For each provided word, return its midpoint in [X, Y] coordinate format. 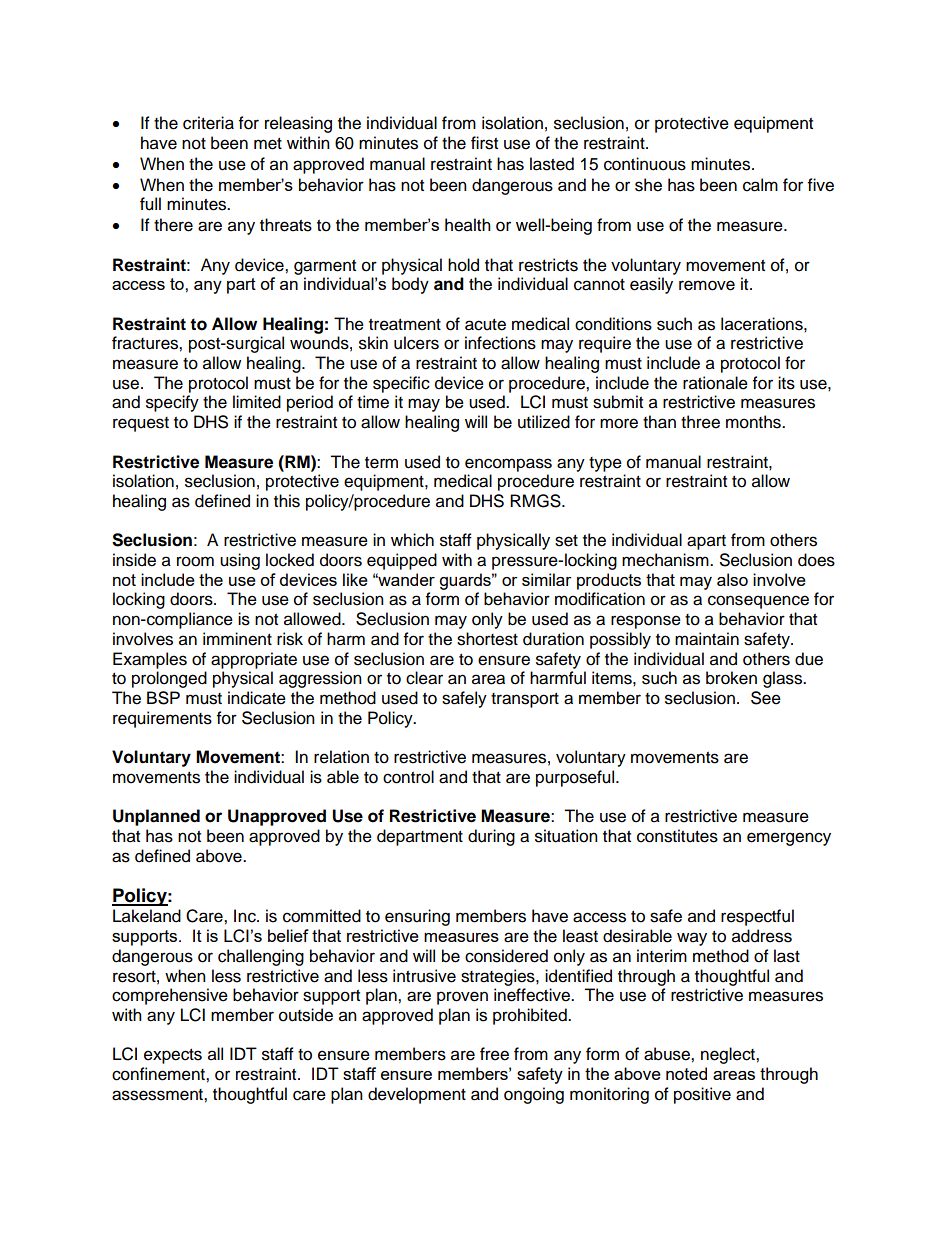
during [491, 837]
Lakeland [147, 916]
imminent [237, 639]
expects [173, 1056]
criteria [208, 123]
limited [257, 402]
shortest [487, 639]
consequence [758, 602]
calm [760, 185]
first [484, 143]
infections [500, 343]
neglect [729, 1055]
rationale [715, 383]
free [494, 1054]
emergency [789, 839]
